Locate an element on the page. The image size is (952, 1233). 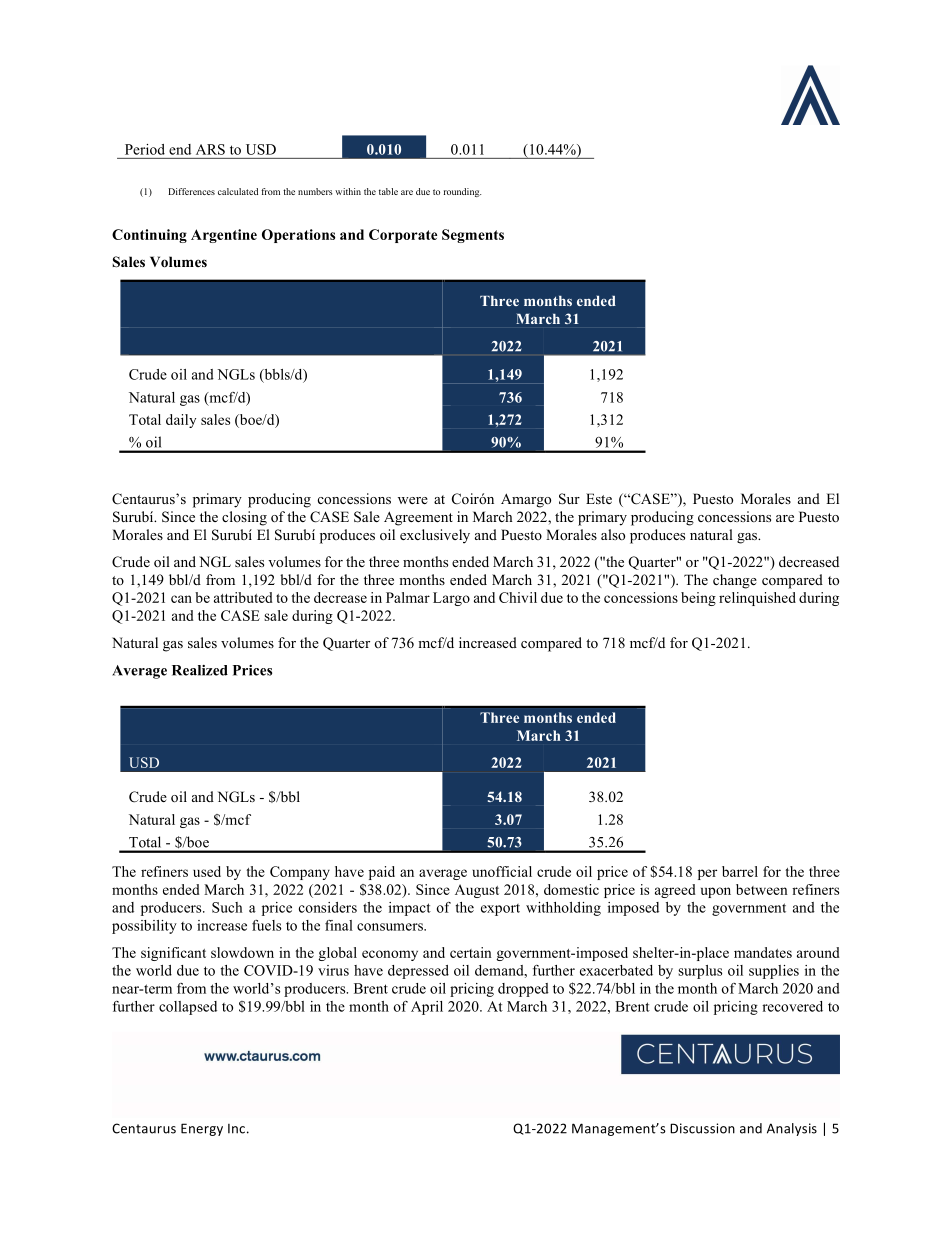
relinquished is located at coordinates (757, 599).
